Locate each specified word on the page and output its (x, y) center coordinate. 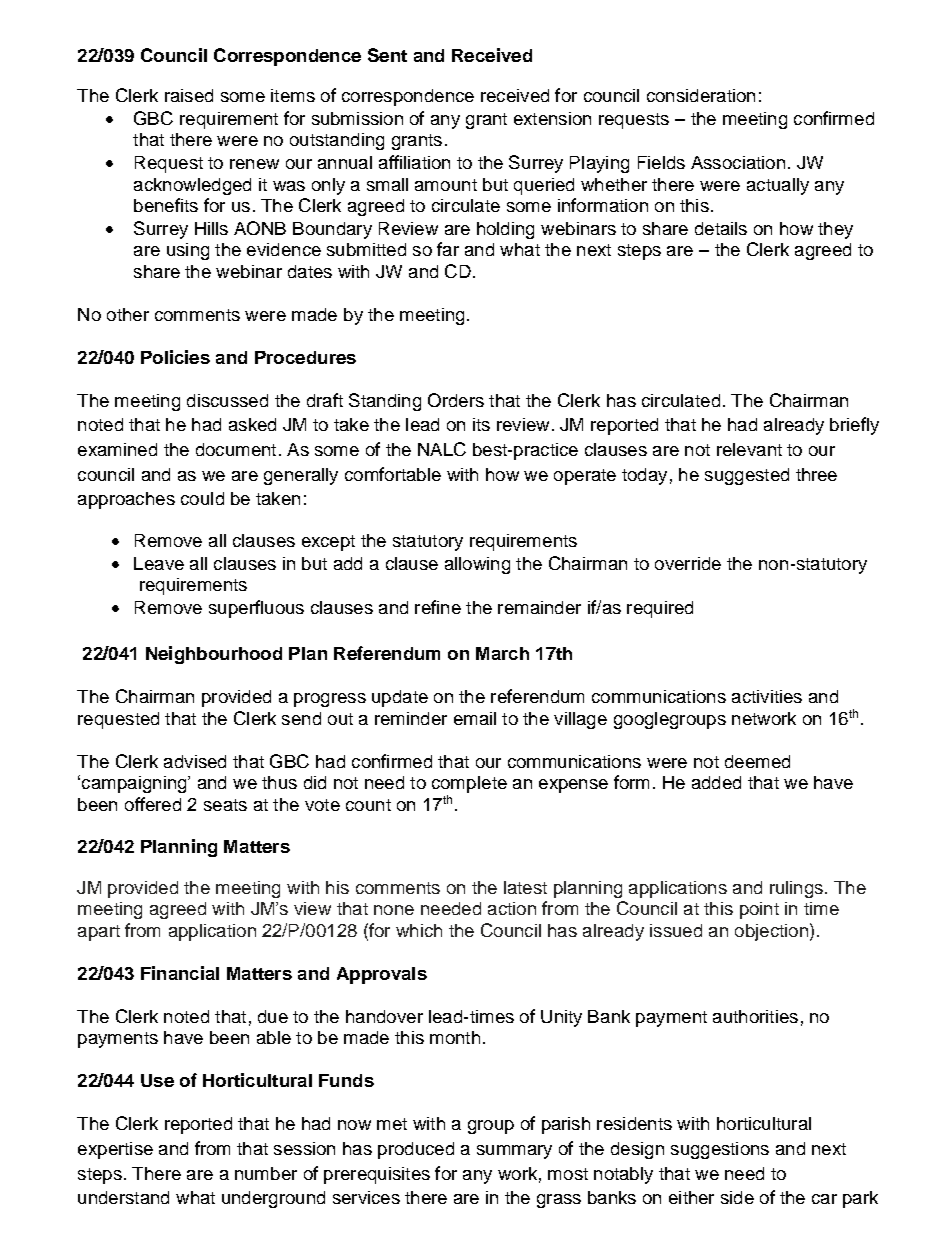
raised (189, 95)
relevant (749, 449)
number (266, 1173)
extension (552, 118)
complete (469, 784)
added (716, 782)
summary (514, 1152)
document (236, 449)
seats (225, 805)
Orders (456, 400)
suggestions (720, 1150)
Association (738, 162)
